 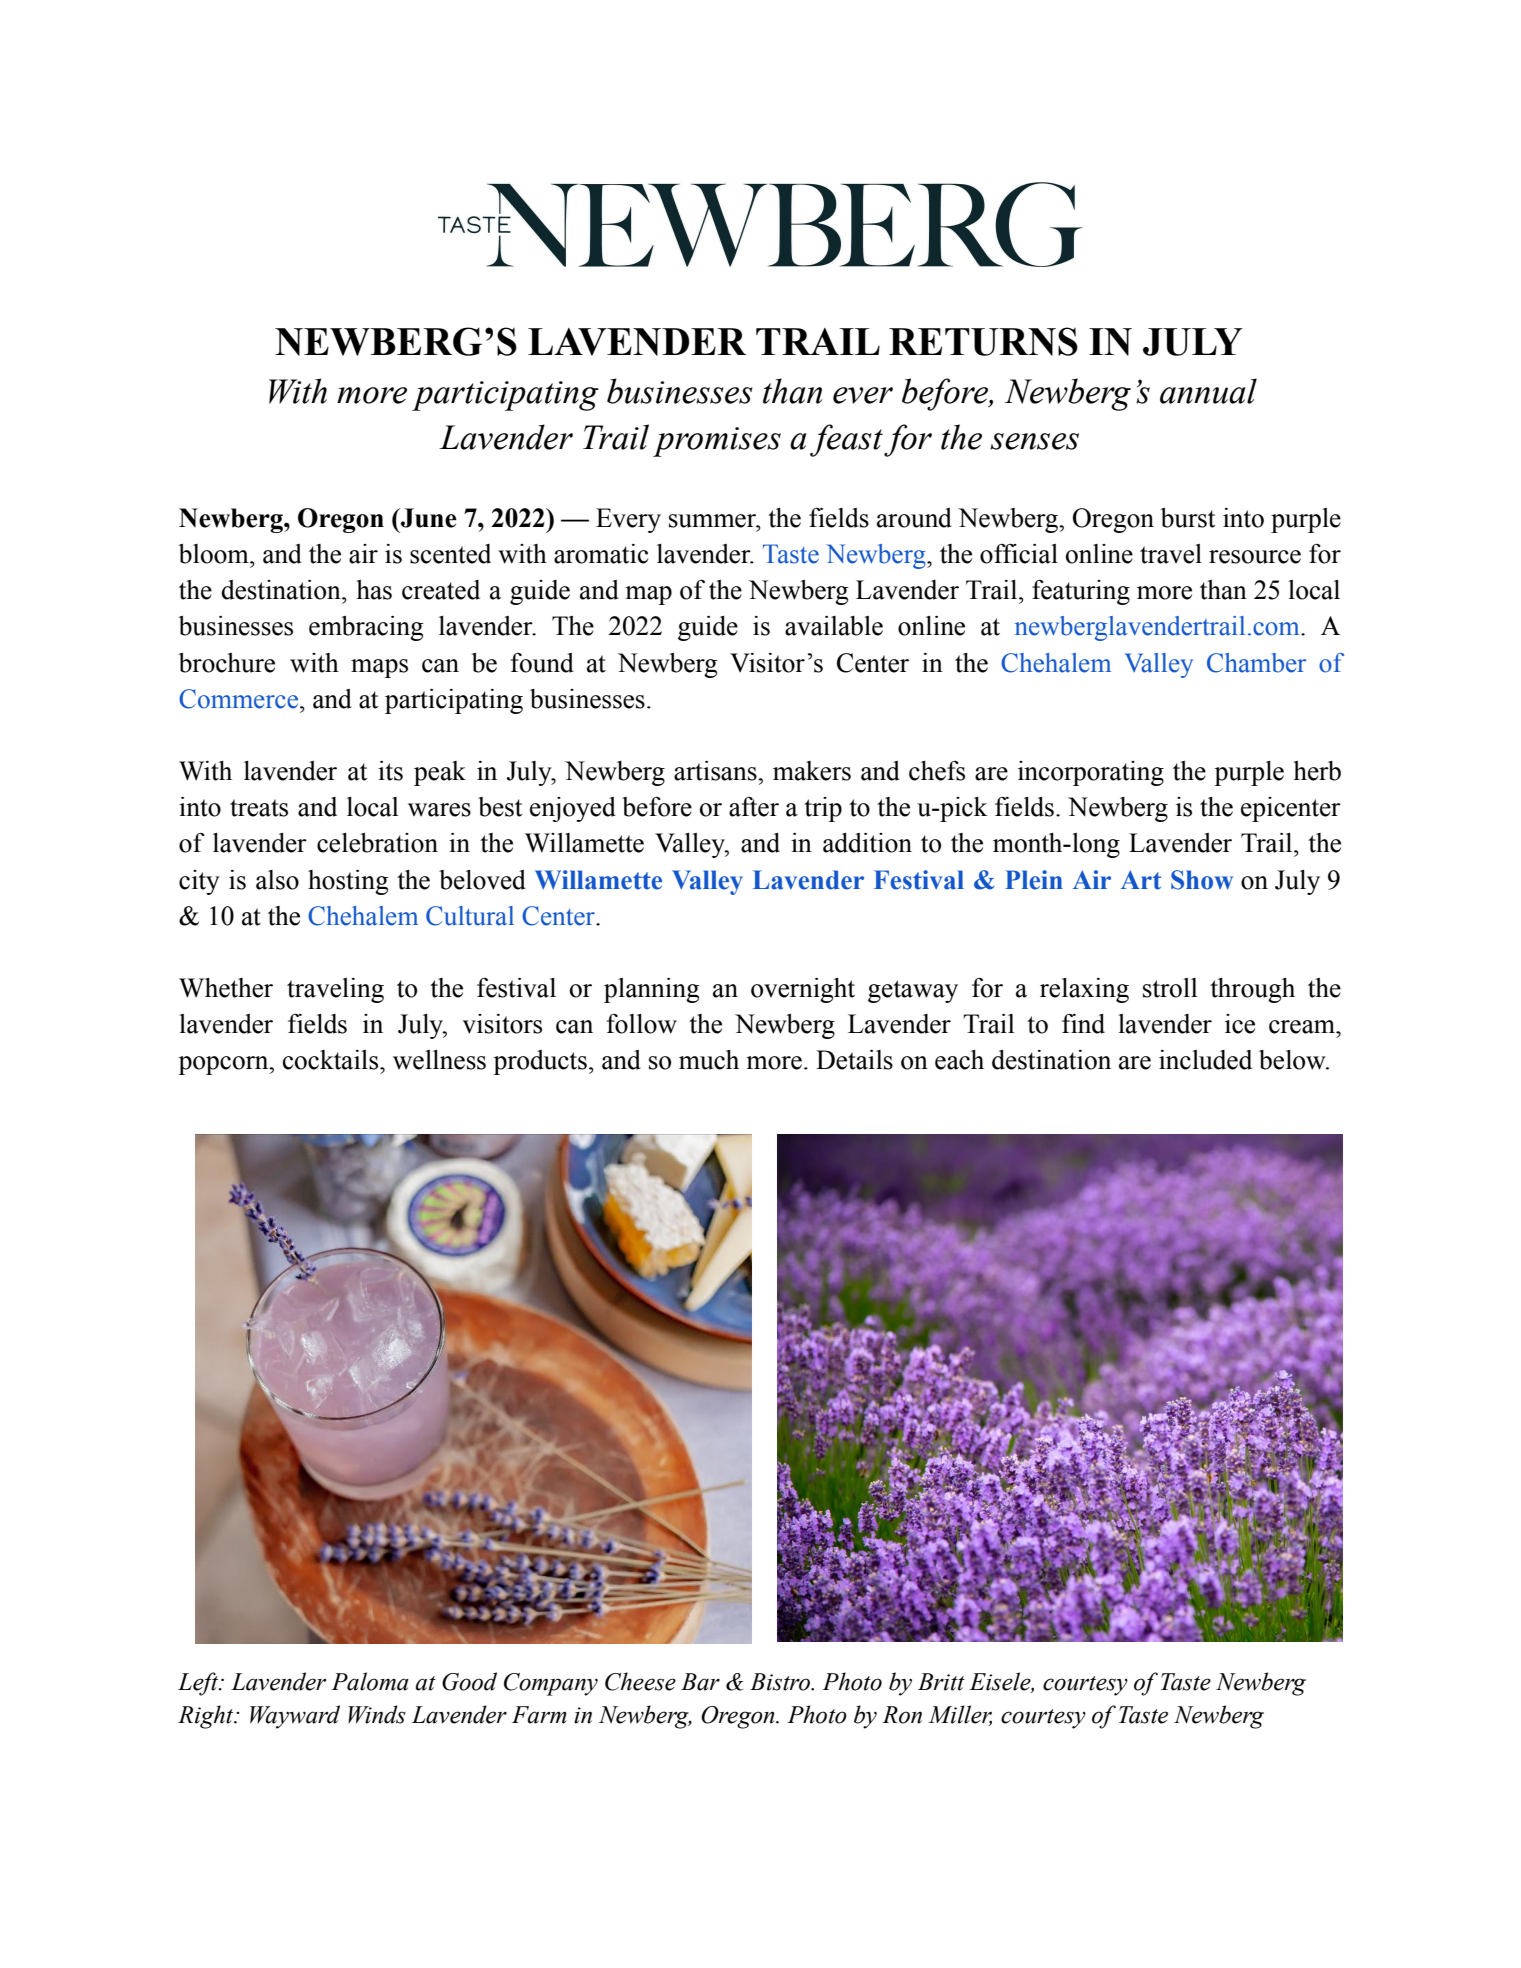 What do you see at coordinates (377, 843) in the screenshot?
I see `celebration` at bounding box center [377, 843].
